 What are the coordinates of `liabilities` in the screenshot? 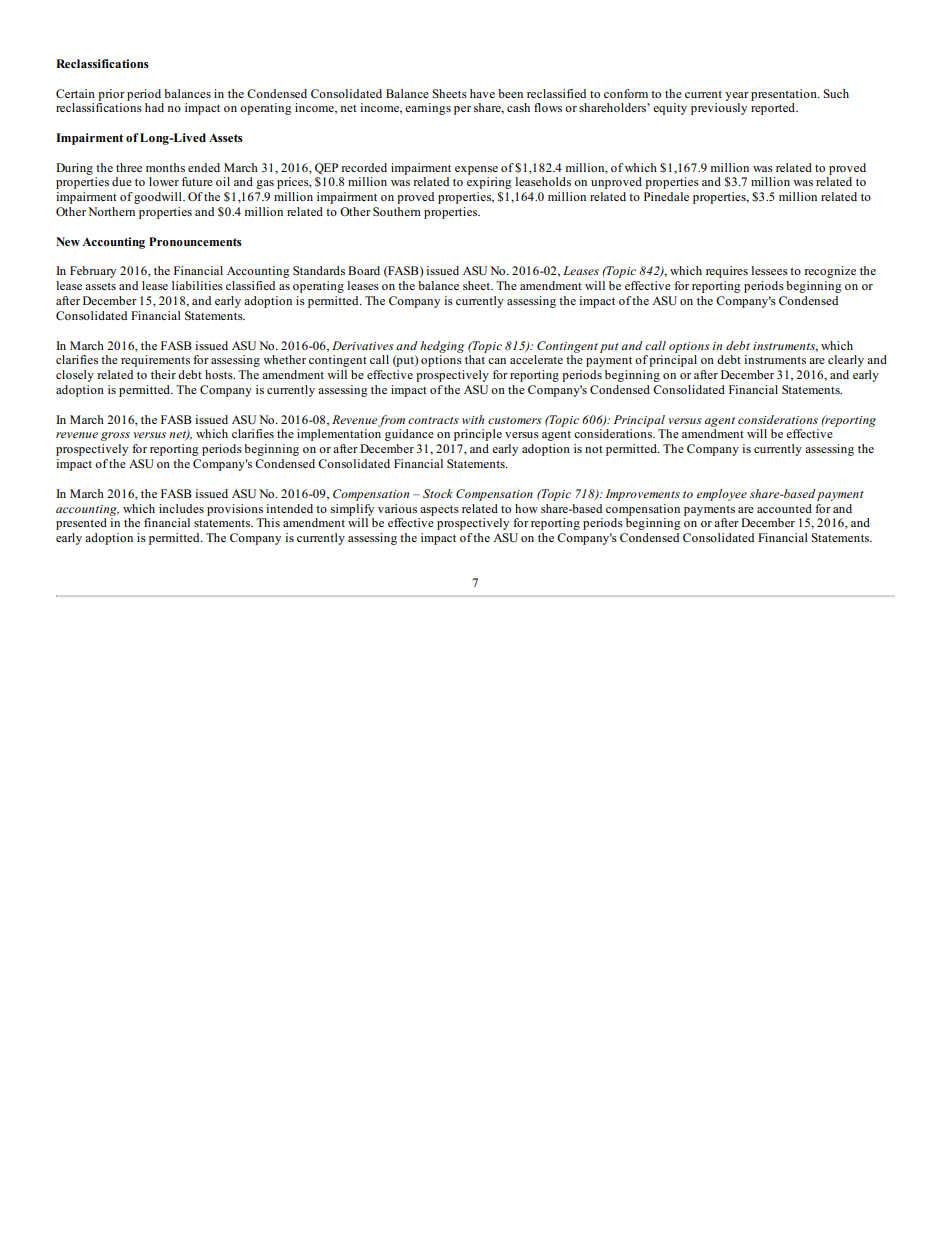 It's located at (197, 285).
